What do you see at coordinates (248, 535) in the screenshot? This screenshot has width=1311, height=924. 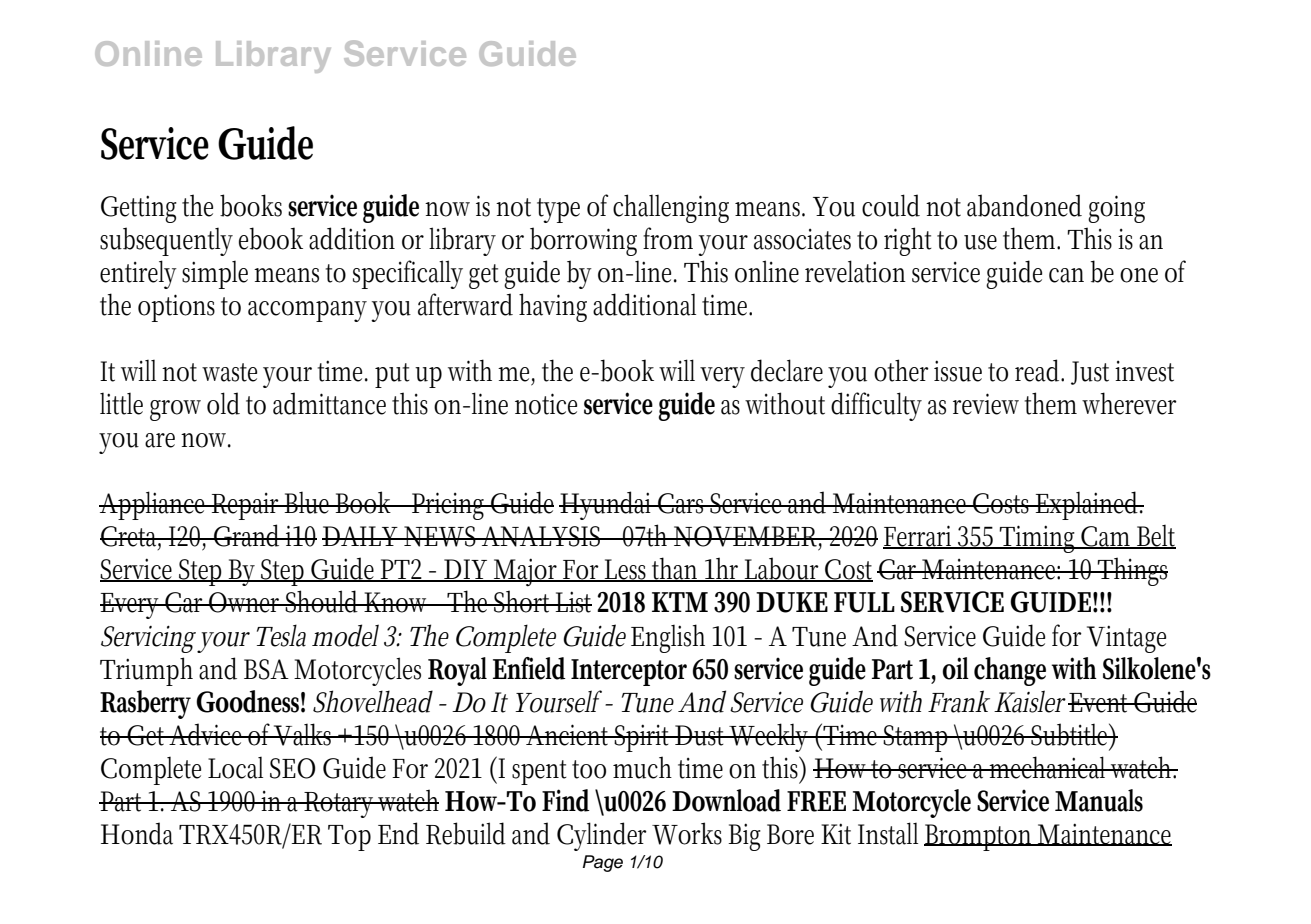 I see `Grand` at bounding box center [248, 535].
